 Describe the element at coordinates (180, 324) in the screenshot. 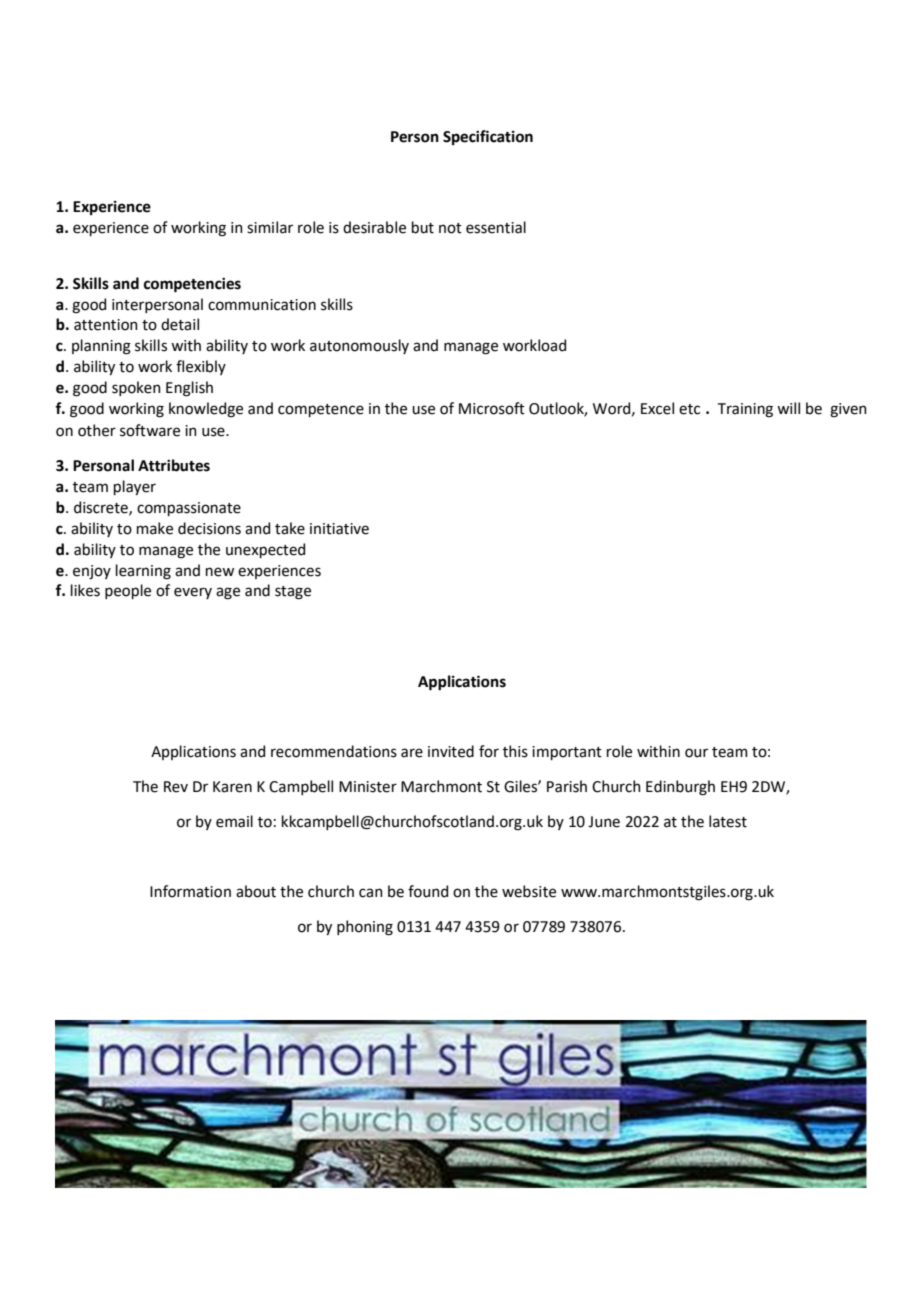

I see `detail` at that location.
